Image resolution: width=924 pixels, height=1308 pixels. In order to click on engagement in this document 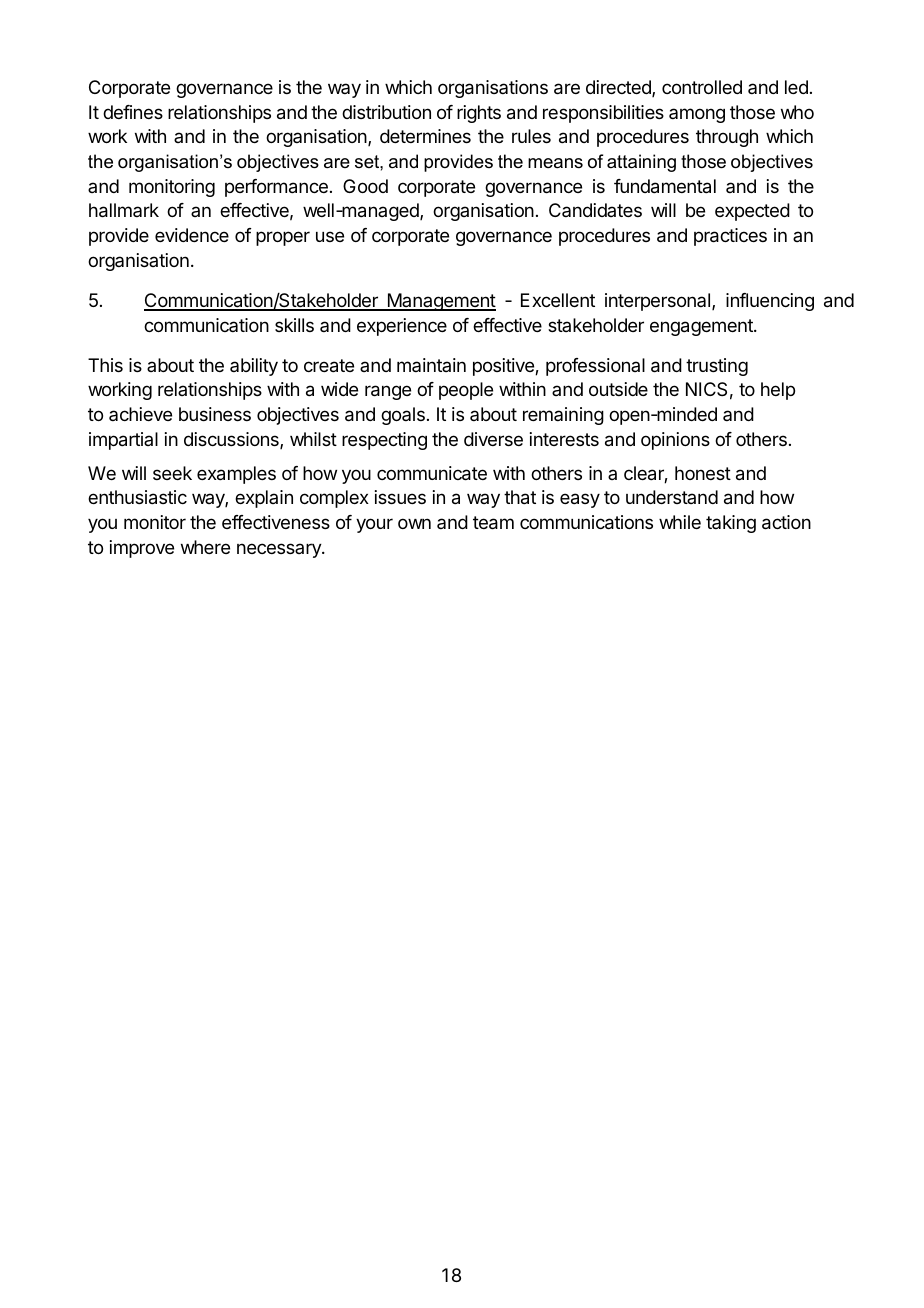, I will do `click(702, 327)`.
